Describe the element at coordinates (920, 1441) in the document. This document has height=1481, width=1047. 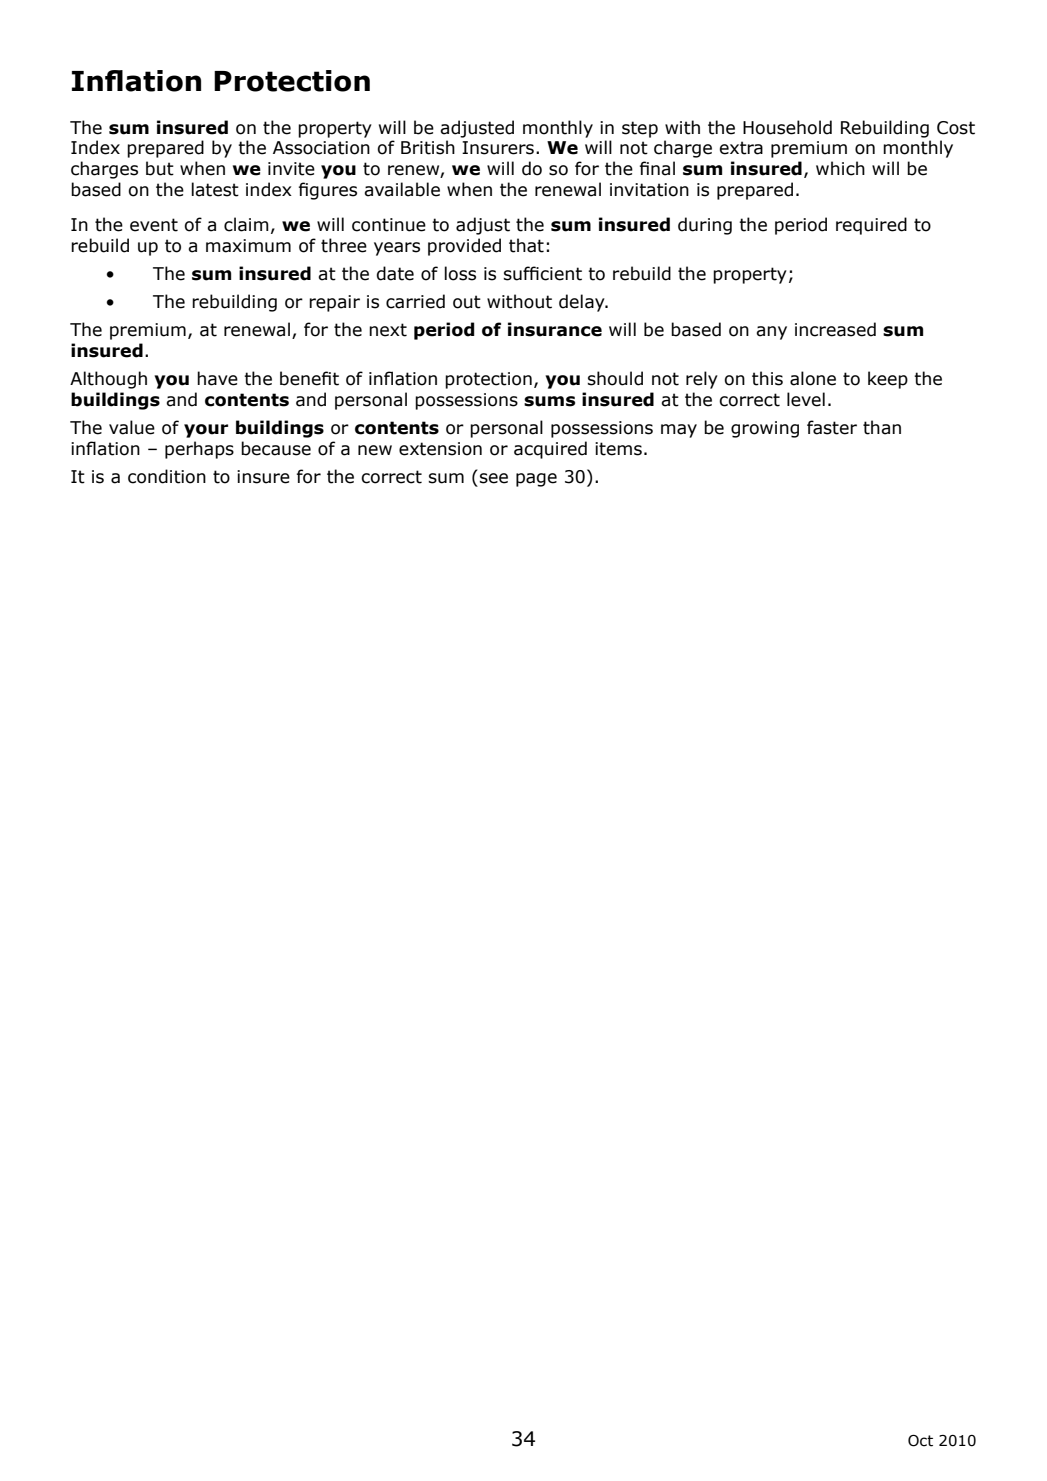
I see `Oct` at that location.
